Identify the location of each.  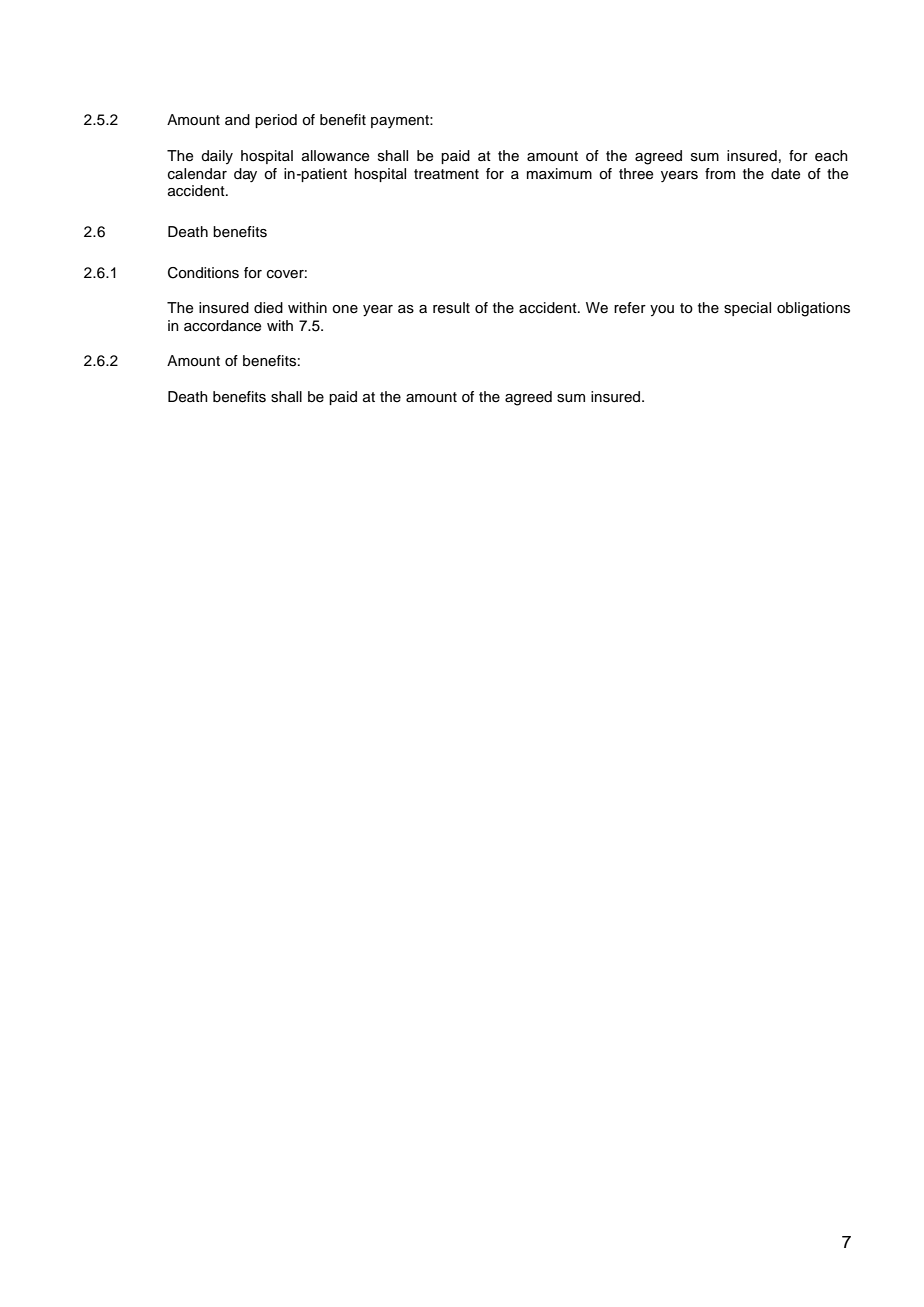
(831, 156).
